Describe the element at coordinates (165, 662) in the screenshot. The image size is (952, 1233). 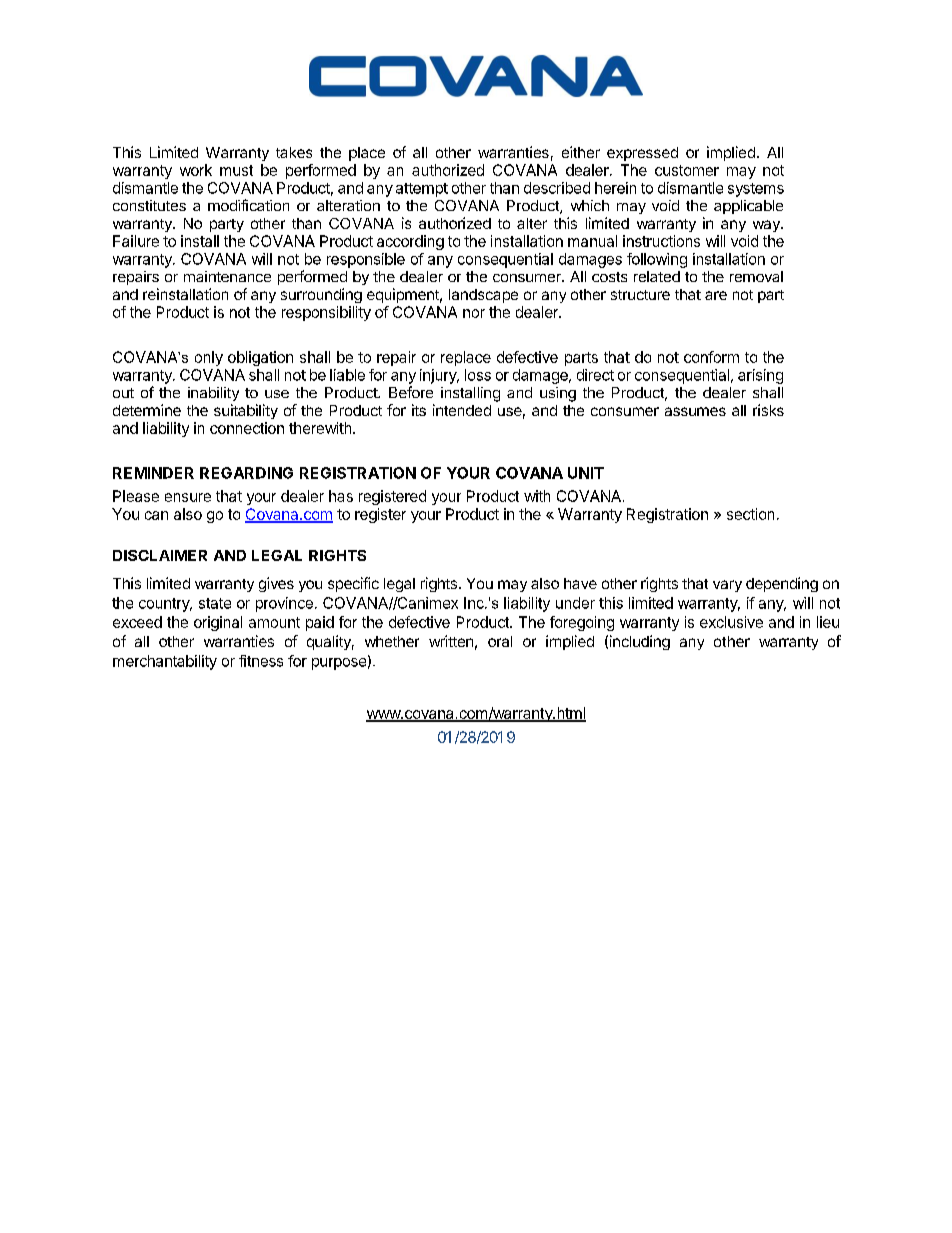
I see `merchantability` at that location.
